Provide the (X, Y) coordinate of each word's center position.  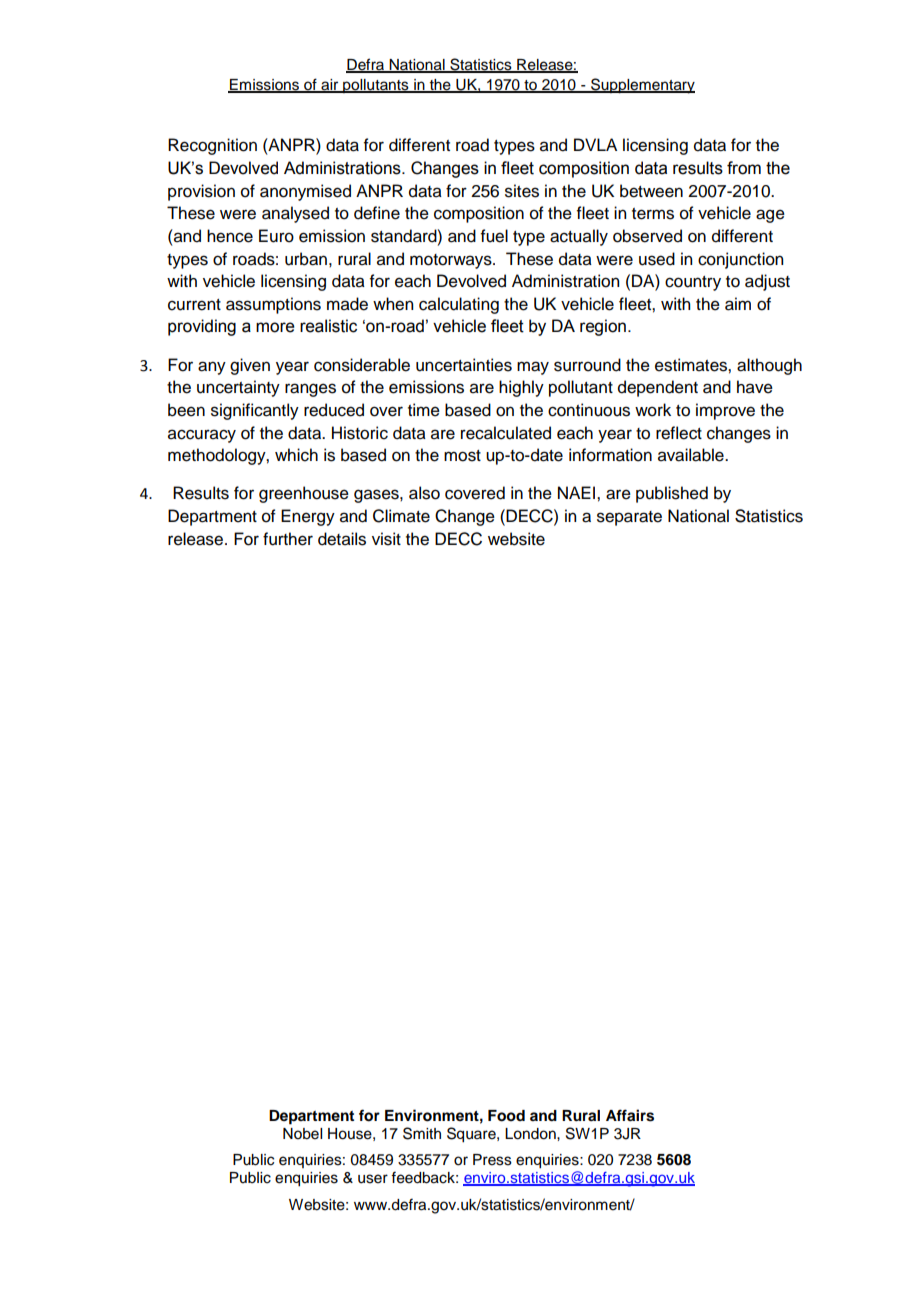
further (288, 539)
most (462, 456)
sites (522, 191)
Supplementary (642, 86)
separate (629, 518)
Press (492, 1160)
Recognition (212, 146)
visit (386, 539)
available (692, 455)
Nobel (302, 1134)
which (296, 455)
